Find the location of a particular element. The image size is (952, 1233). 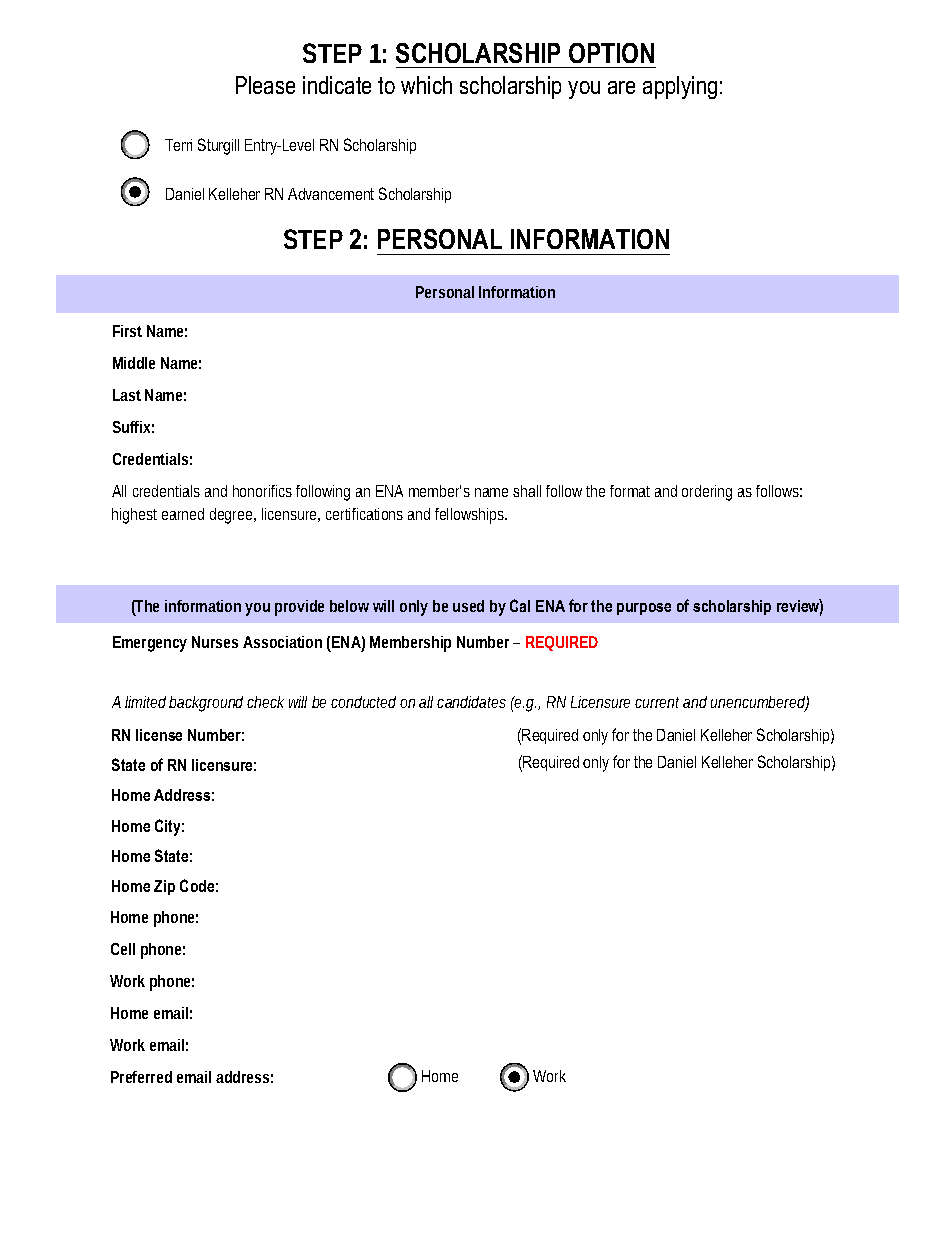

Please is located at coordinates (265, 85).
